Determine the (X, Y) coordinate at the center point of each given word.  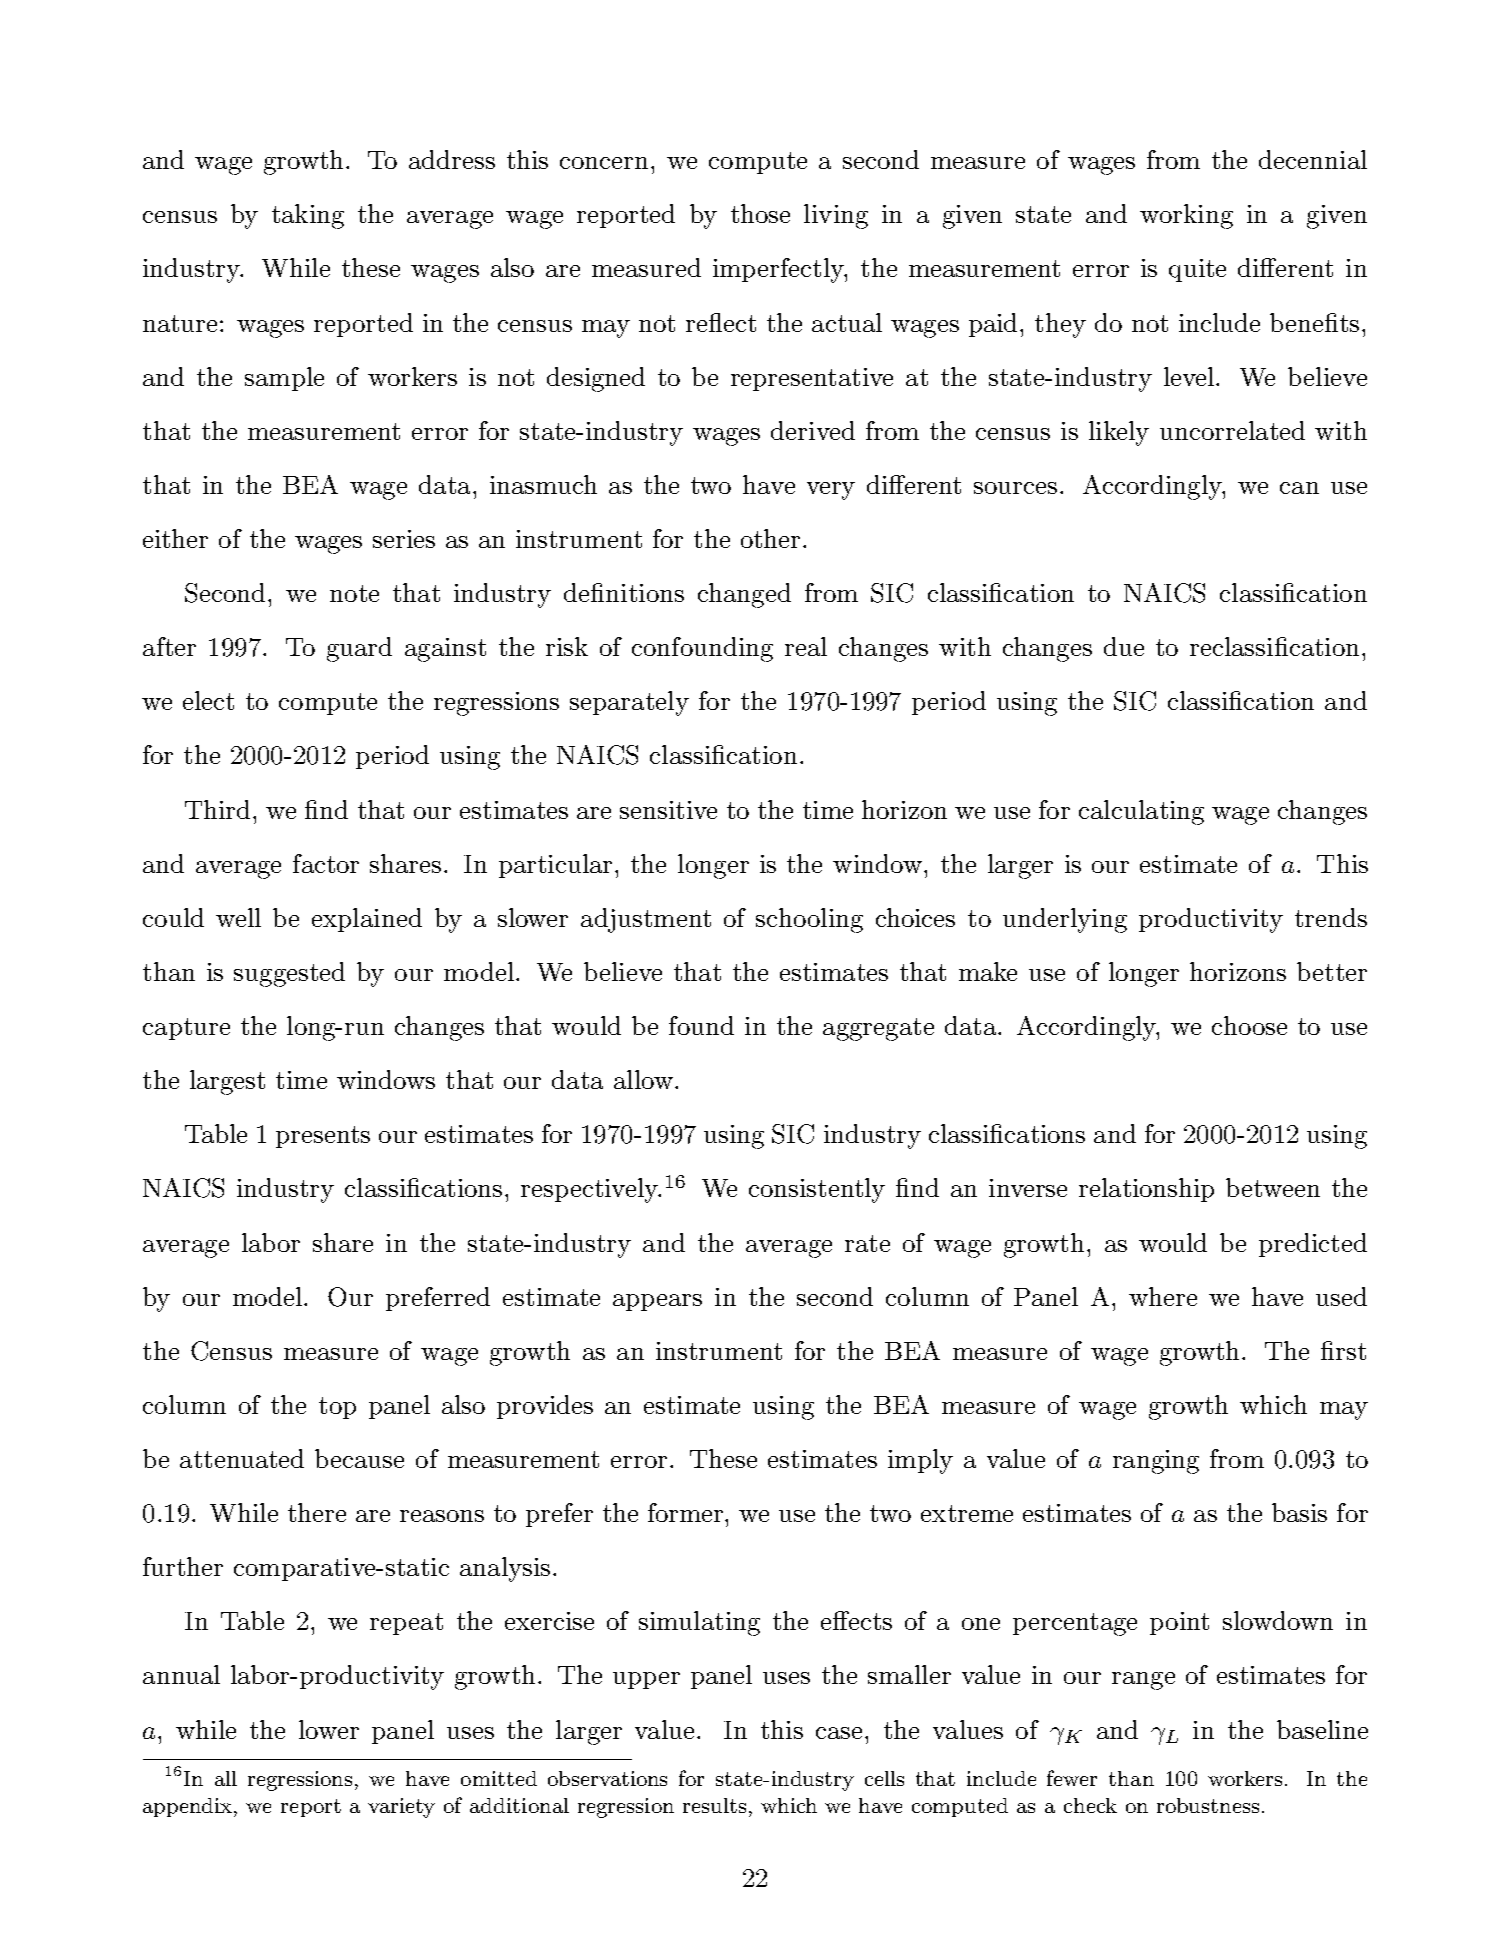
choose (1249, 1025)
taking (308, 216)
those (760, 213)
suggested (289, 974)
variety (401, 1808)
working (1186, 216)
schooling (809, 920)
